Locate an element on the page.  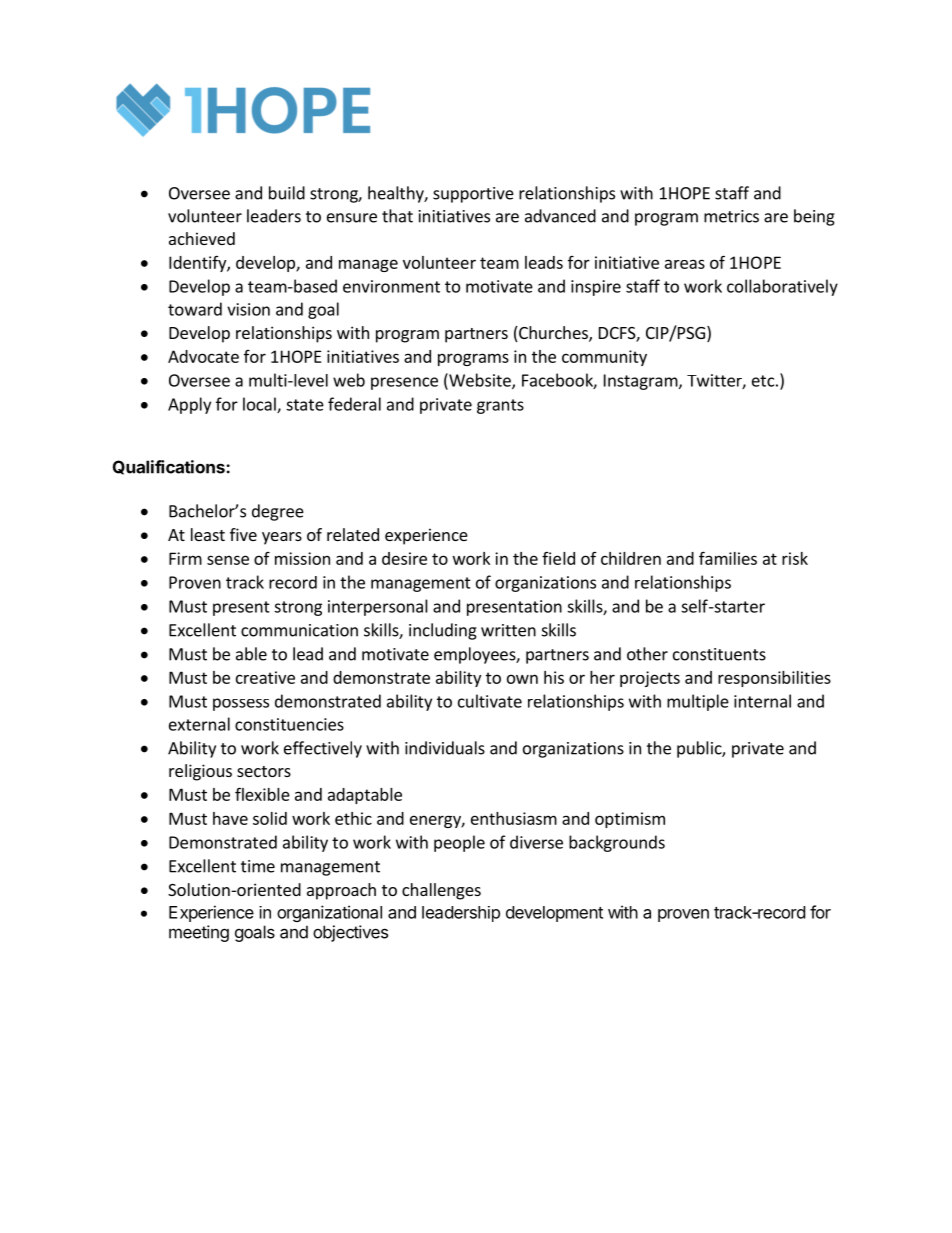
build is located at coordinates (287, 193).
